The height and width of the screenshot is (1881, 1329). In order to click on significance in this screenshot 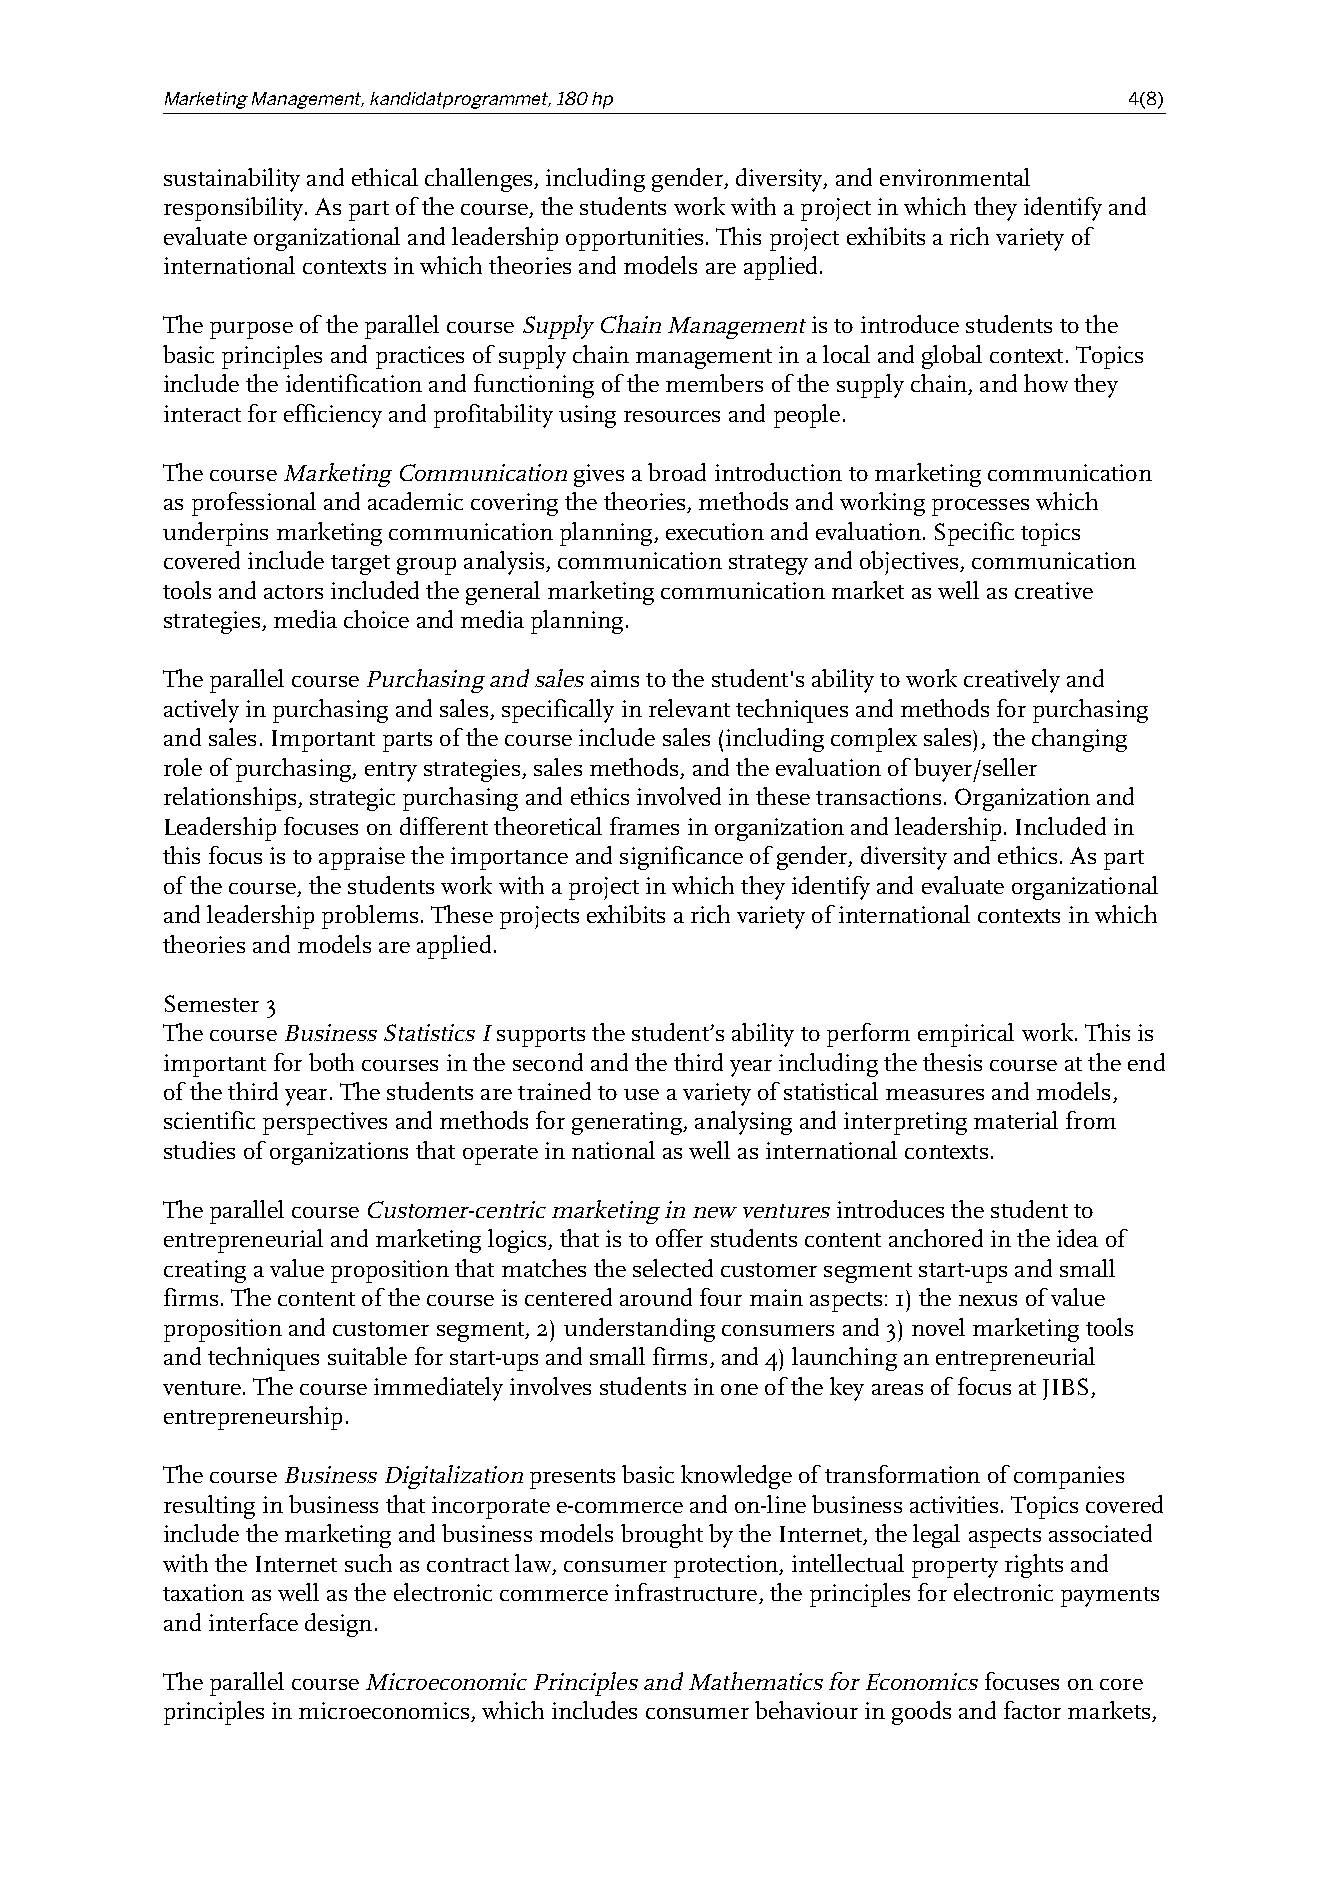, I will do `click(681, 858)`.
